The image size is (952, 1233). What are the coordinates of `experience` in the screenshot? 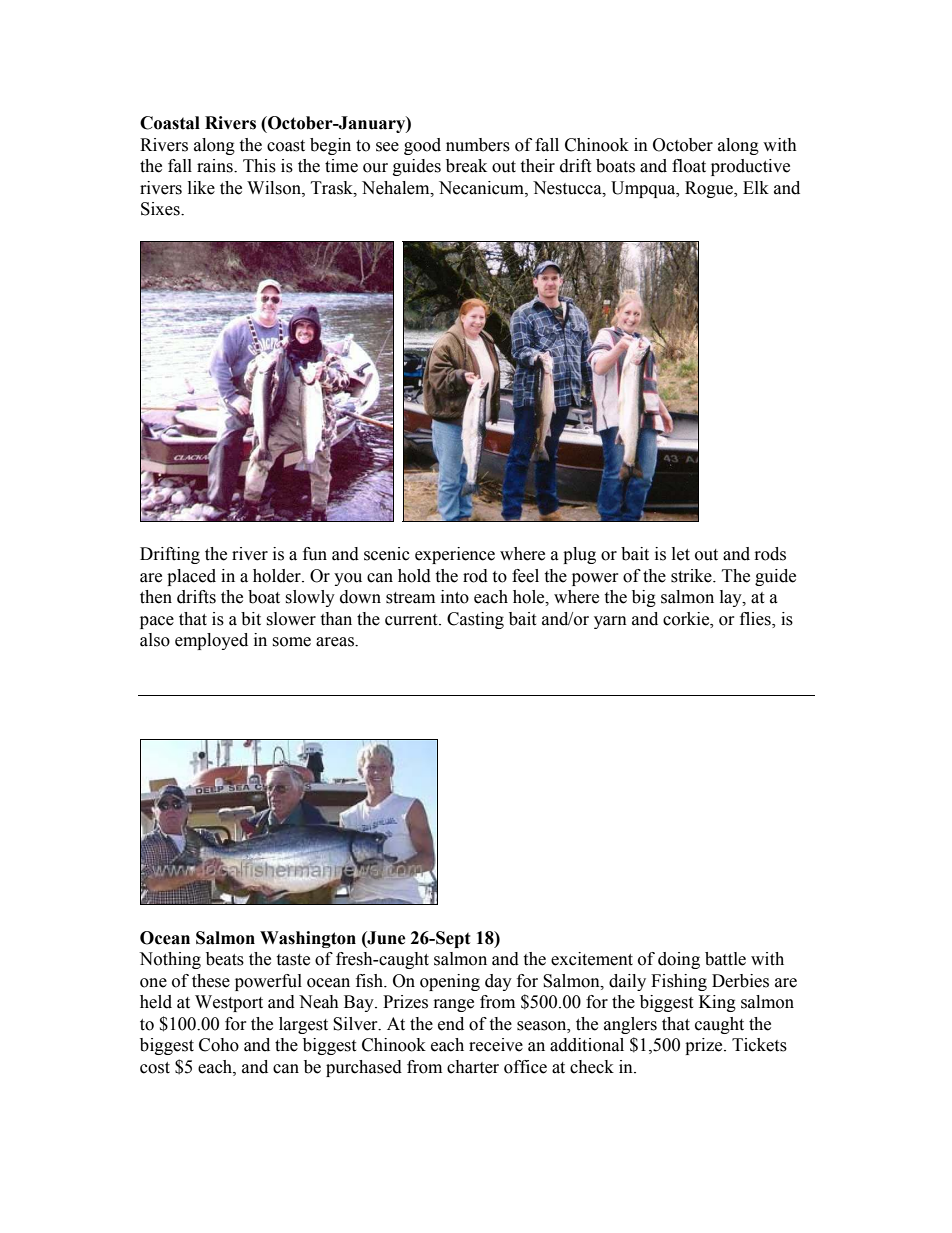 It's located at (455, 555).
